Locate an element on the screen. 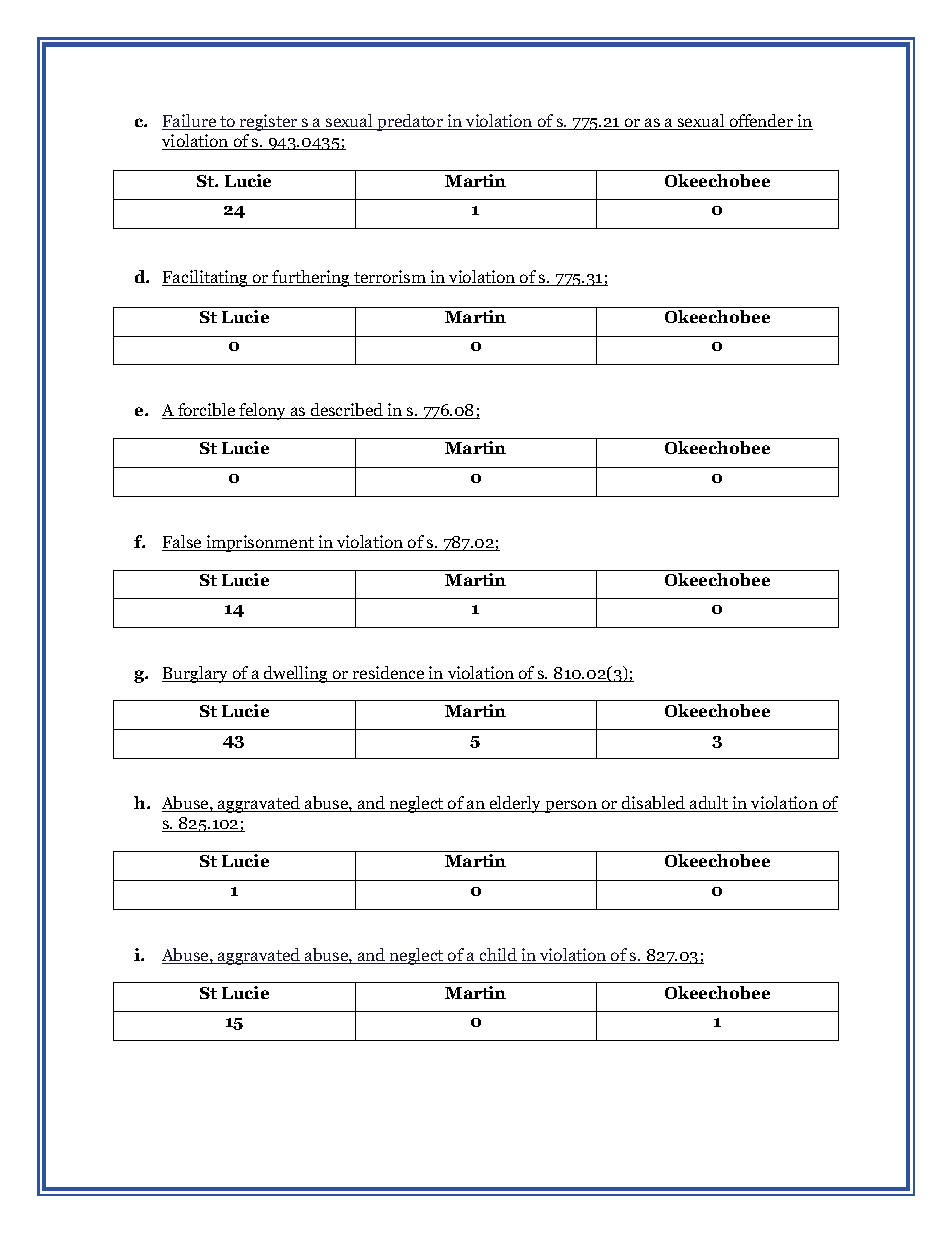 This screenshot has width=952, height=1233. dwelling is located at coordinates (296, 674).
